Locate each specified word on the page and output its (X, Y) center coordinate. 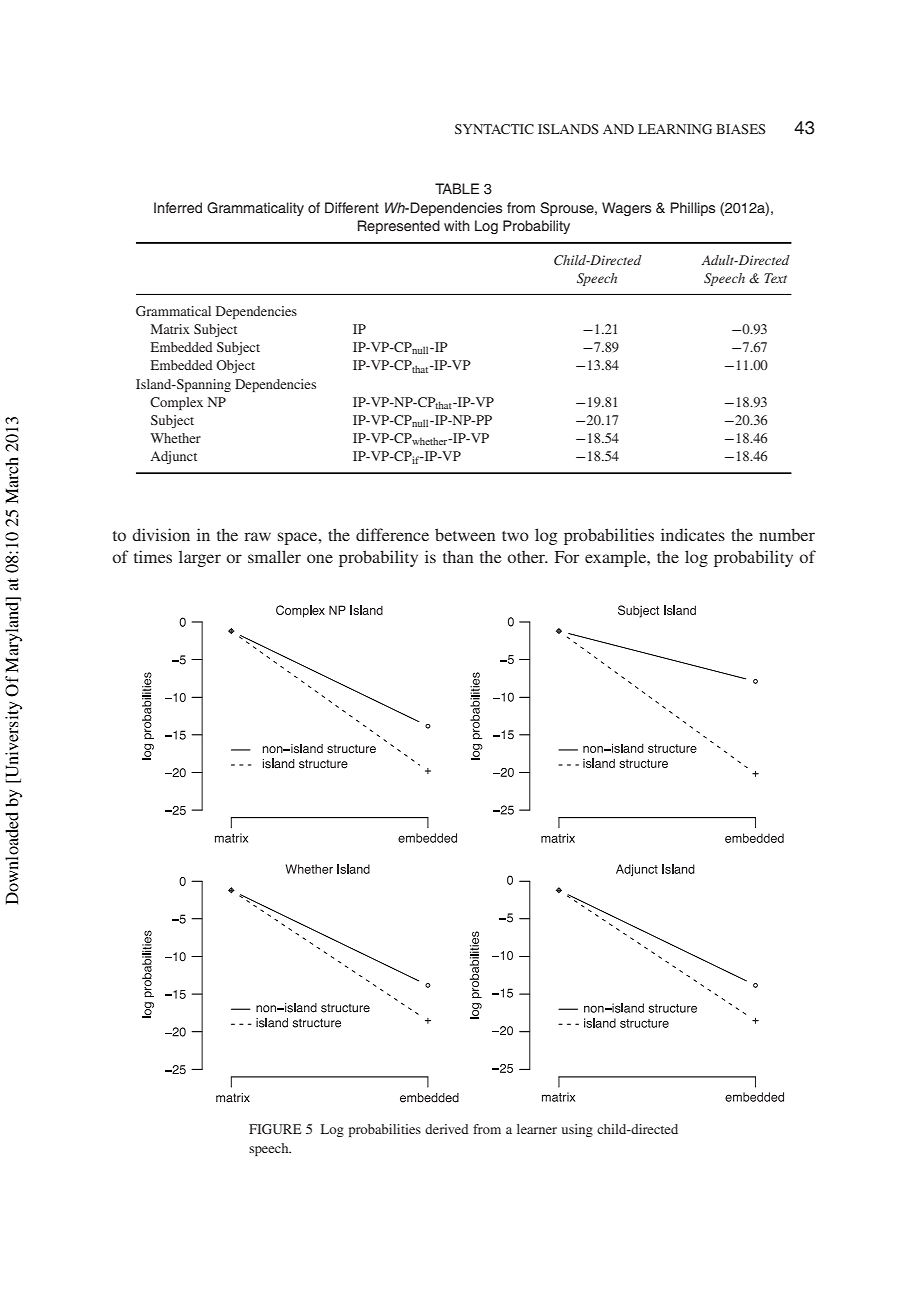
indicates (693, 534)
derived (446, 1129)
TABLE (457, 188)
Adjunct (174, 457)
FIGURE (275, 1129)
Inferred (178, 207)
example (617, 558)
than (458, 556)
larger (200, 558)
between (465, 534)
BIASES (741, 129)
